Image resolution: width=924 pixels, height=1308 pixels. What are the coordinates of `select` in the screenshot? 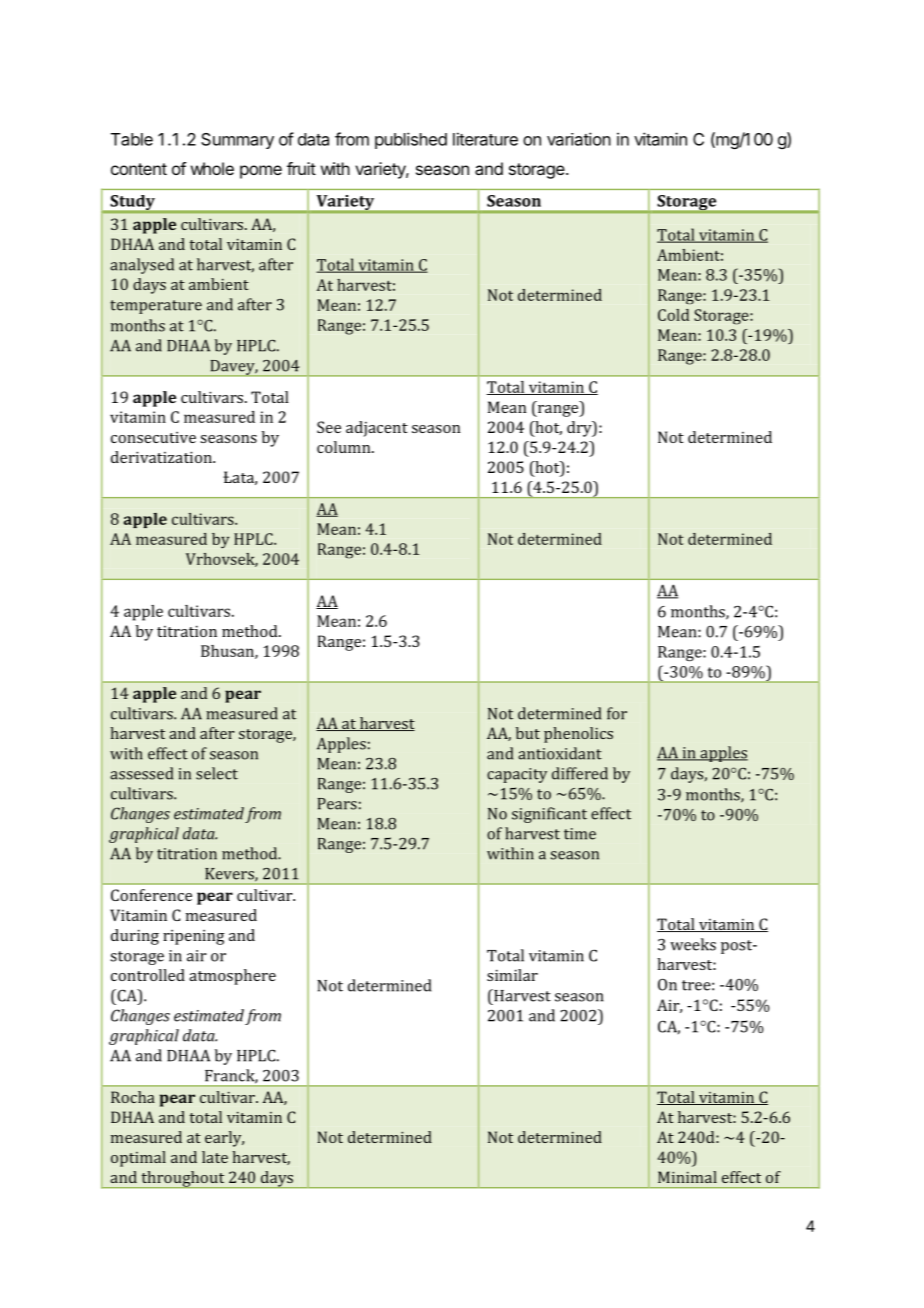 It's located at (217, 773).
